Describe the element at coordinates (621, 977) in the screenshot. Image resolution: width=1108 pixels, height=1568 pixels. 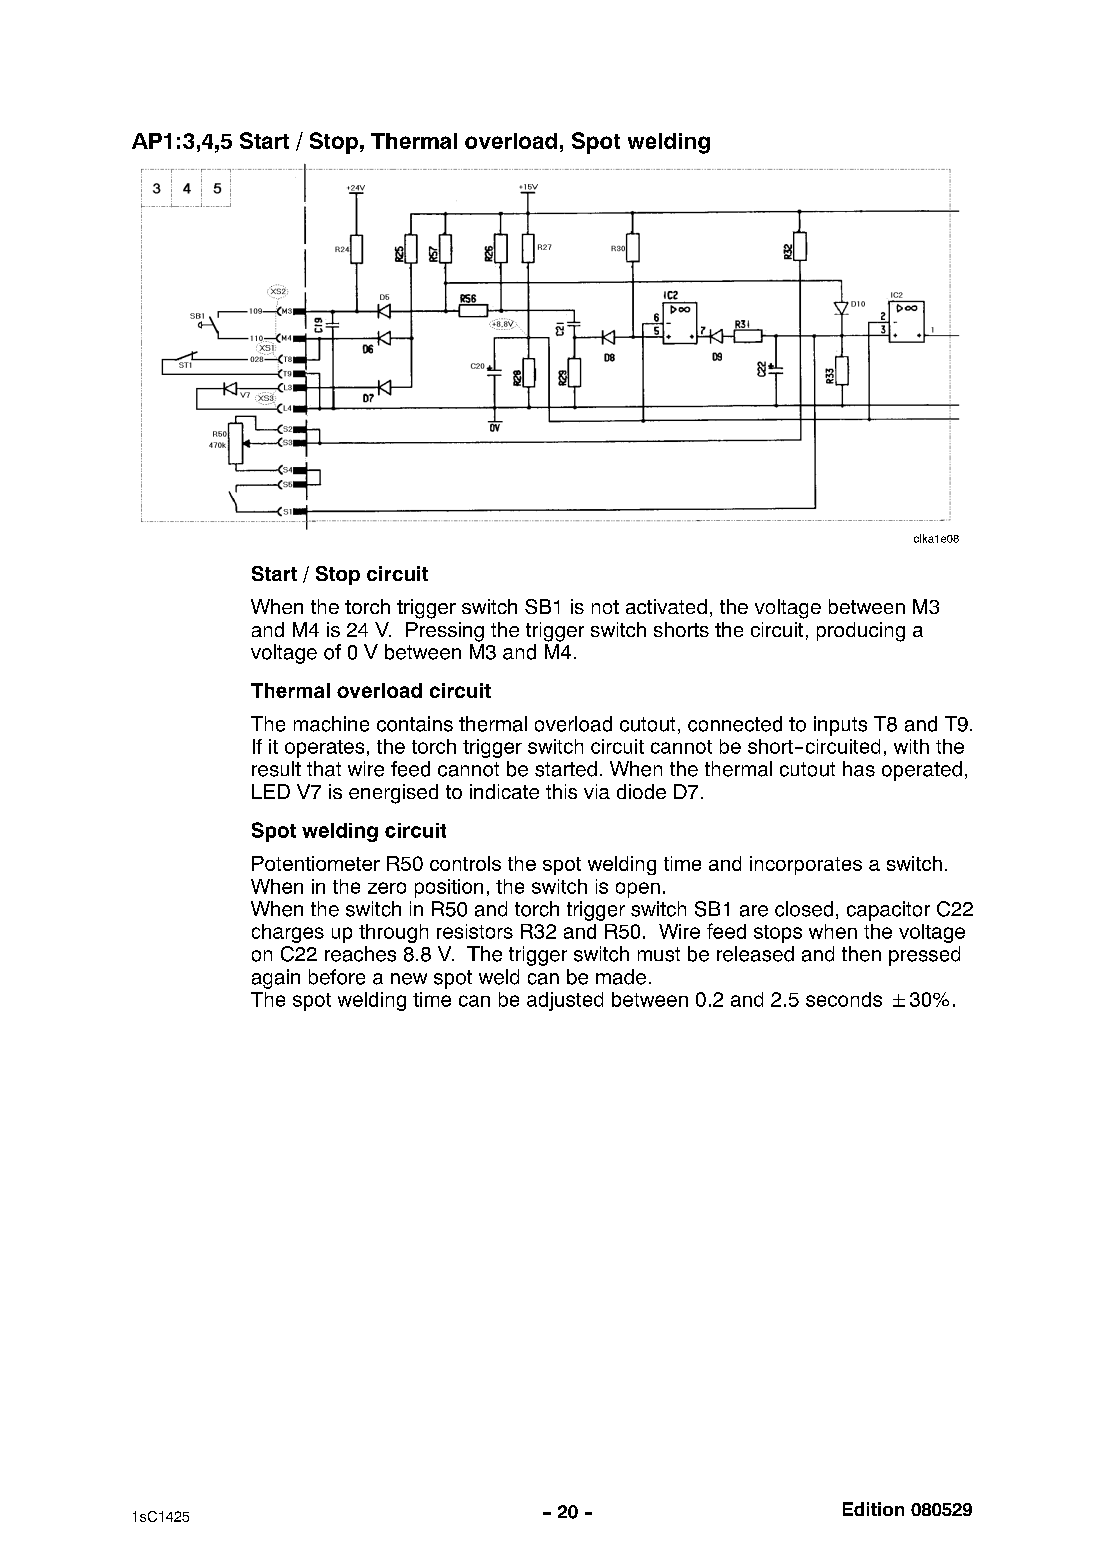
I see `made` at that location.
